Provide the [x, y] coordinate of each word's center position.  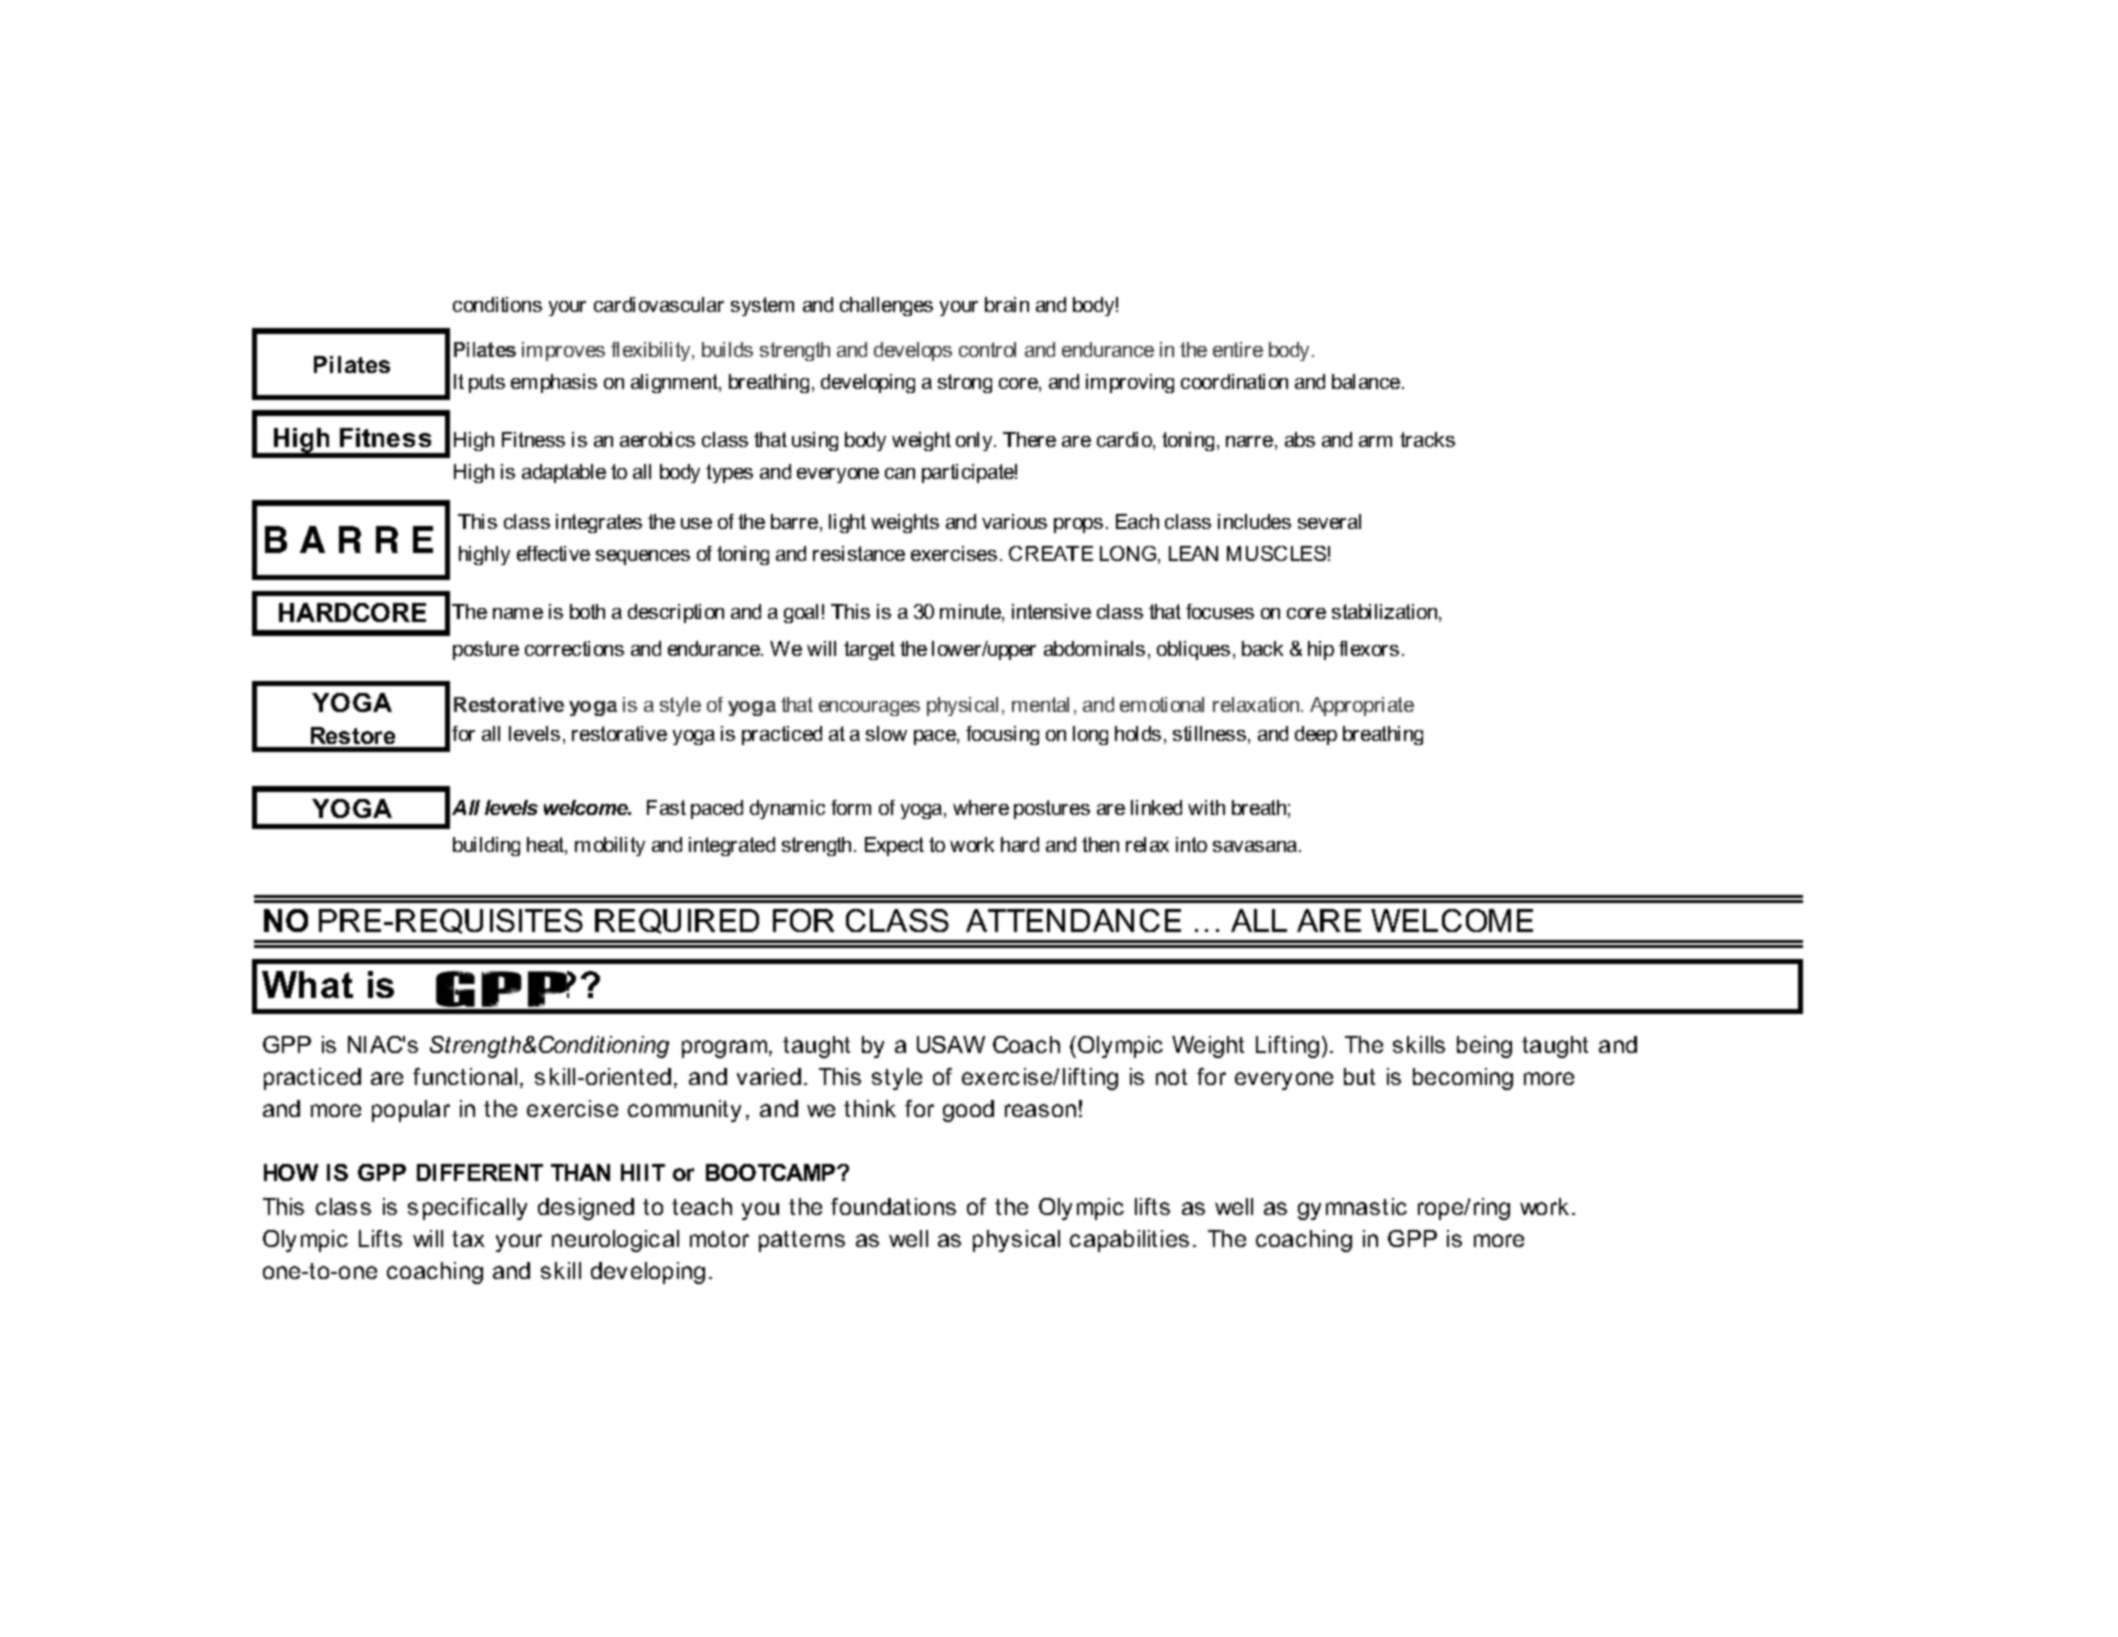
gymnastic [1352, 1209]
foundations [893, 1206]
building [486, 846]
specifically [467, 1209]
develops [913, 351]
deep [1316, 735]
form [851, 807]
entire [1238, 349]
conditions [497, 304]
